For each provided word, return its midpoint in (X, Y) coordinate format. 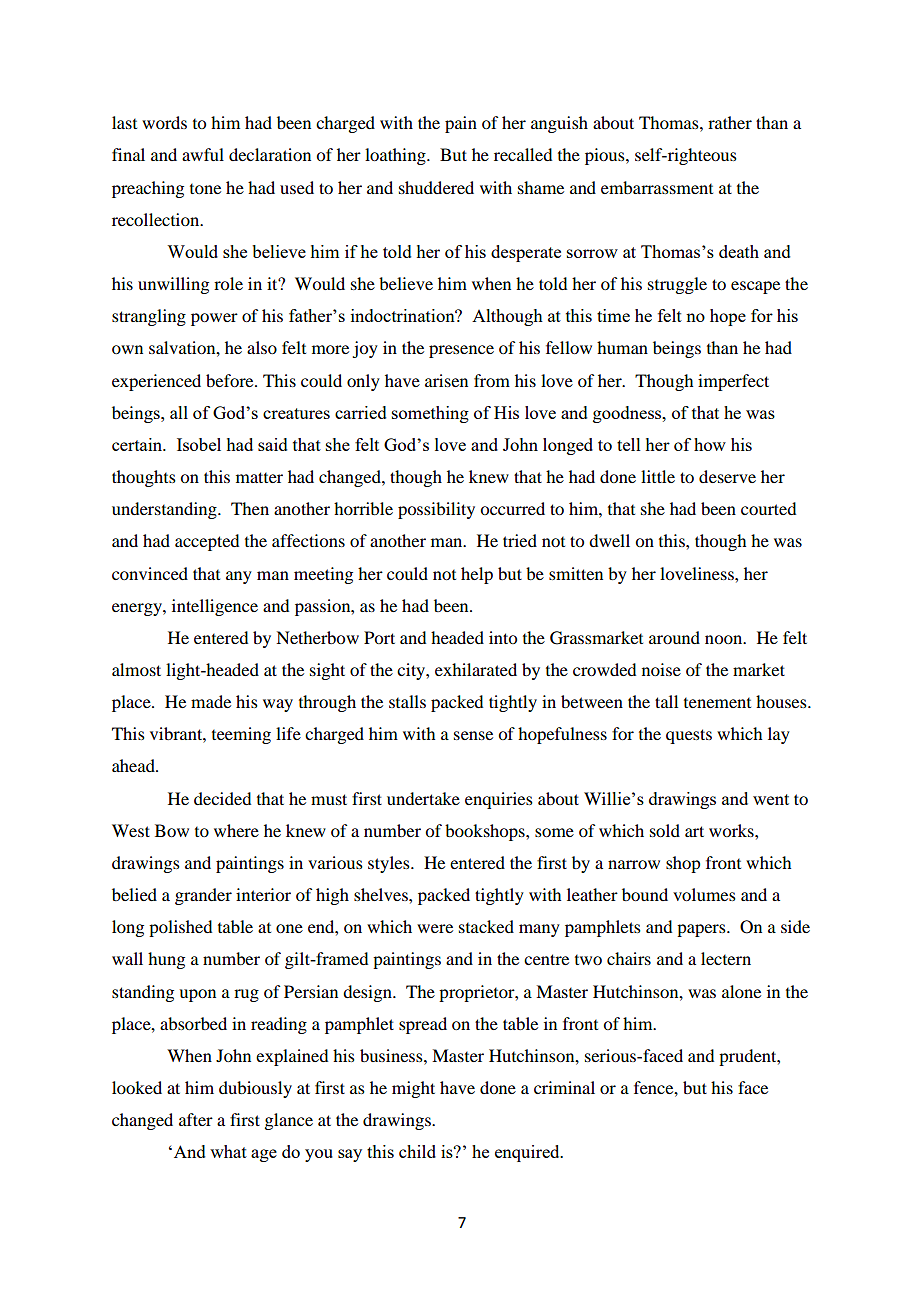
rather (730, 122)
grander (203, 896)
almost (136, 669)
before (231, 380)
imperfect (733, 382)
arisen (446, 380)
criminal (564, 1087)
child (417, 1151)
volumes (704, 894)
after (196, 1119)
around (674, 637)
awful (203, 154)
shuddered (436, 187)
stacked (486, 926)
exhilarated (476, 669)
